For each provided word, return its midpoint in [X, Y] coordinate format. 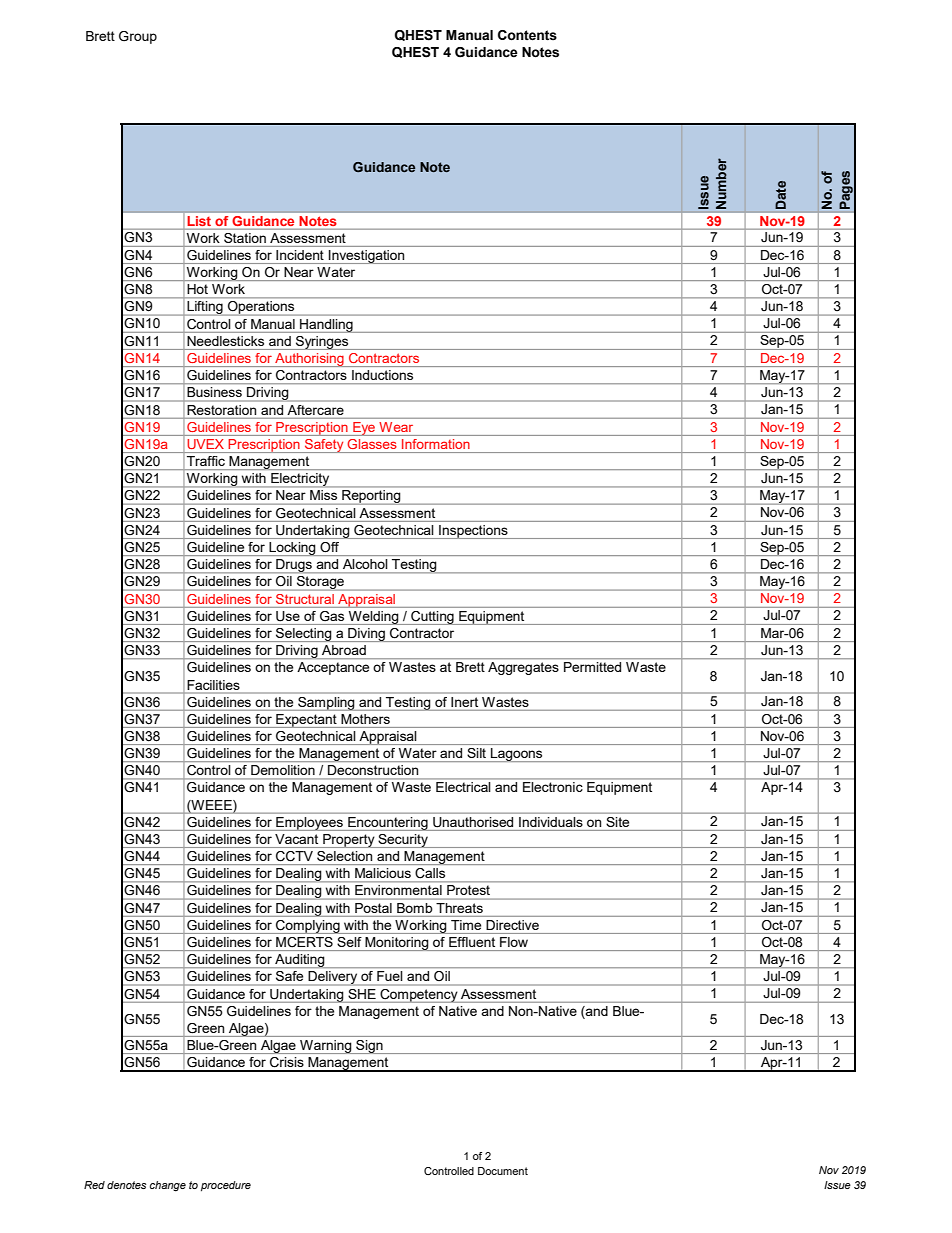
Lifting [205, 307]
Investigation [367, 257]
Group [138, 37]
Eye [364, 429]
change [168, 1186]
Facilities [214, 685]
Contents [527, 35]
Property [349, 841]
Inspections [473, 532]
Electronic [552, 787]
